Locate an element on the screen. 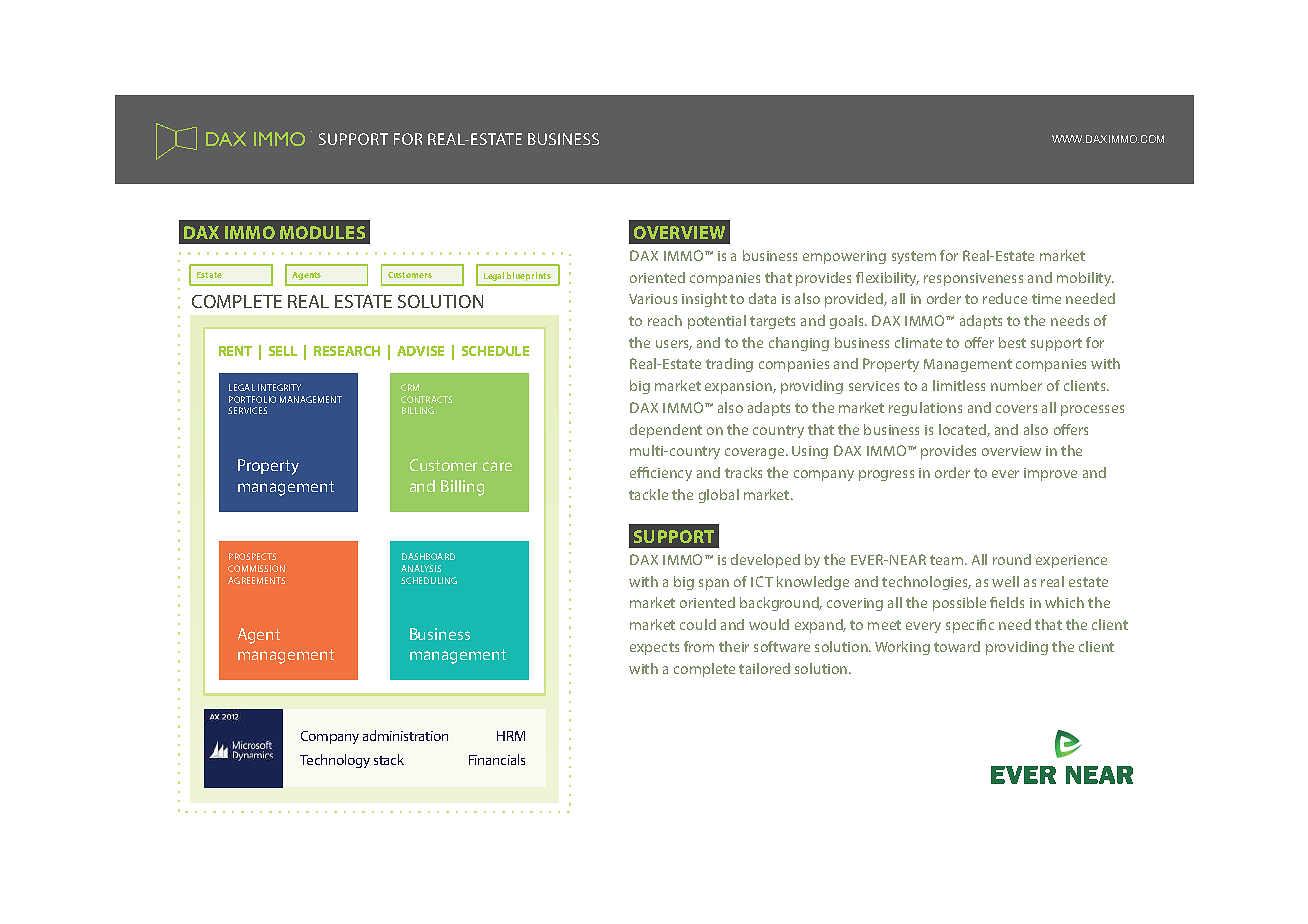 The height and width of the screenshot is (924, 1308). MODULES is located at coordinates (322, 232).
